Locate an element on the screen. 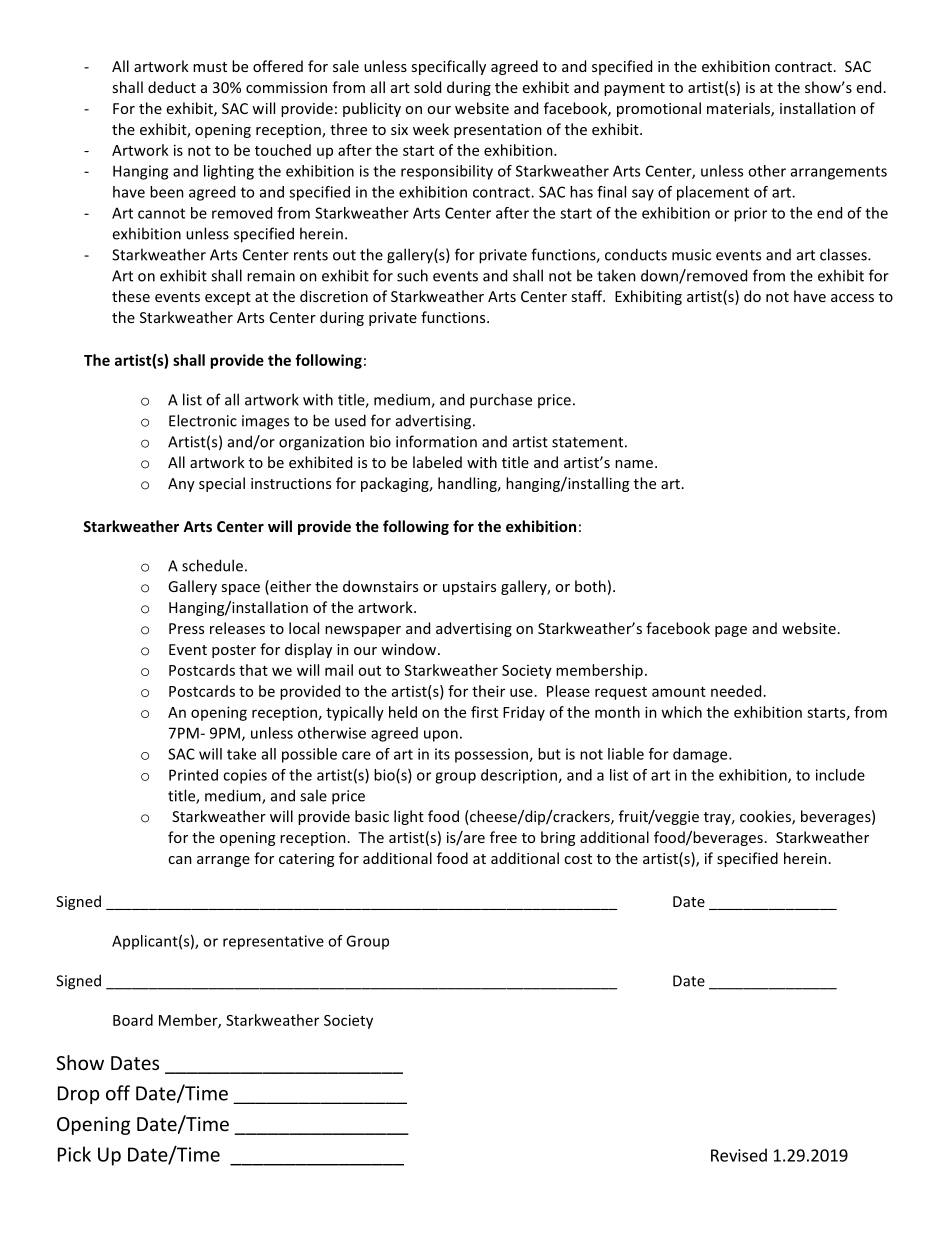  purchase is located at coordinates (501, 401).
